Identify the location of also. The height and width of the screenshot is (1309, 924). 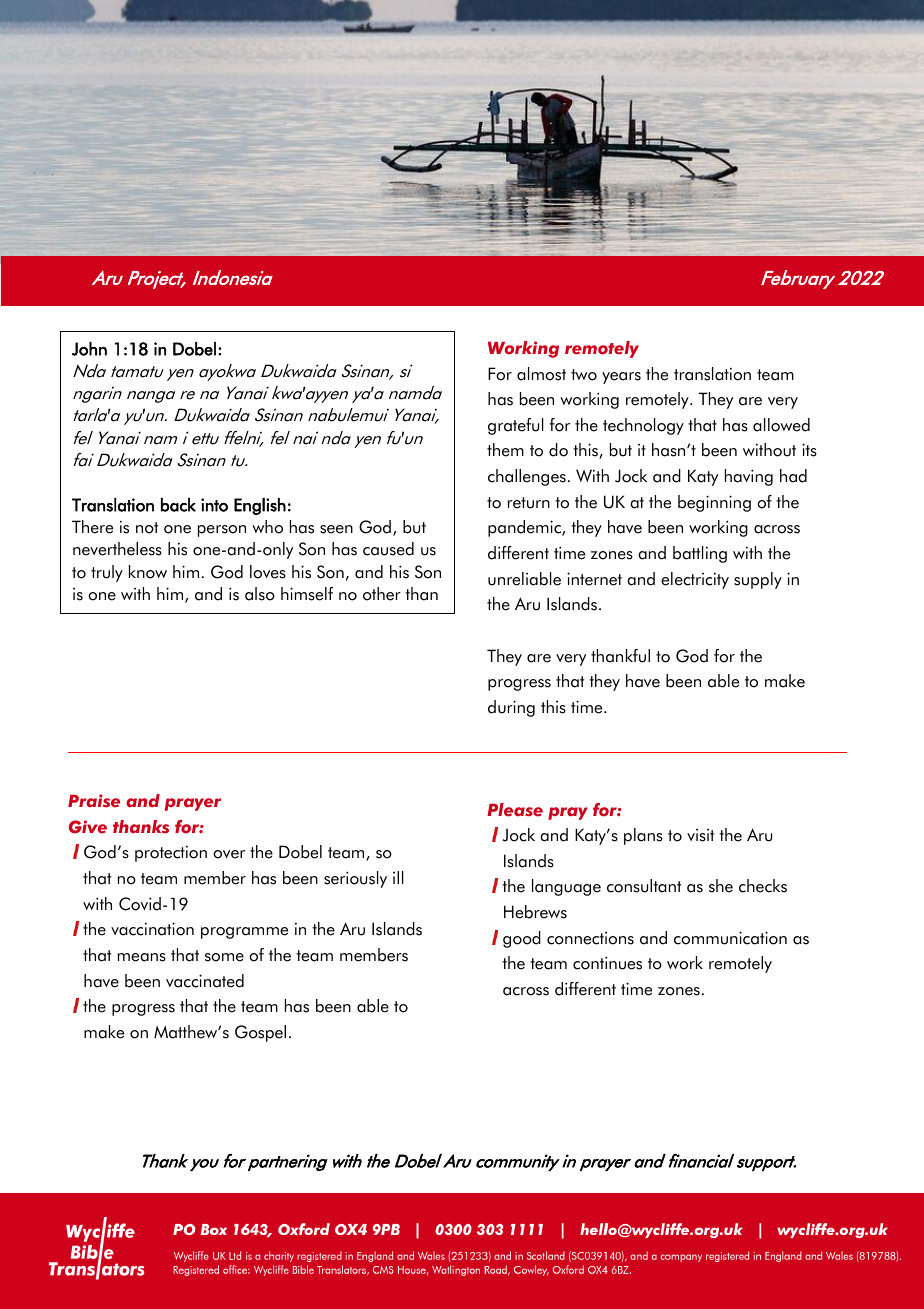
(260, 594).
